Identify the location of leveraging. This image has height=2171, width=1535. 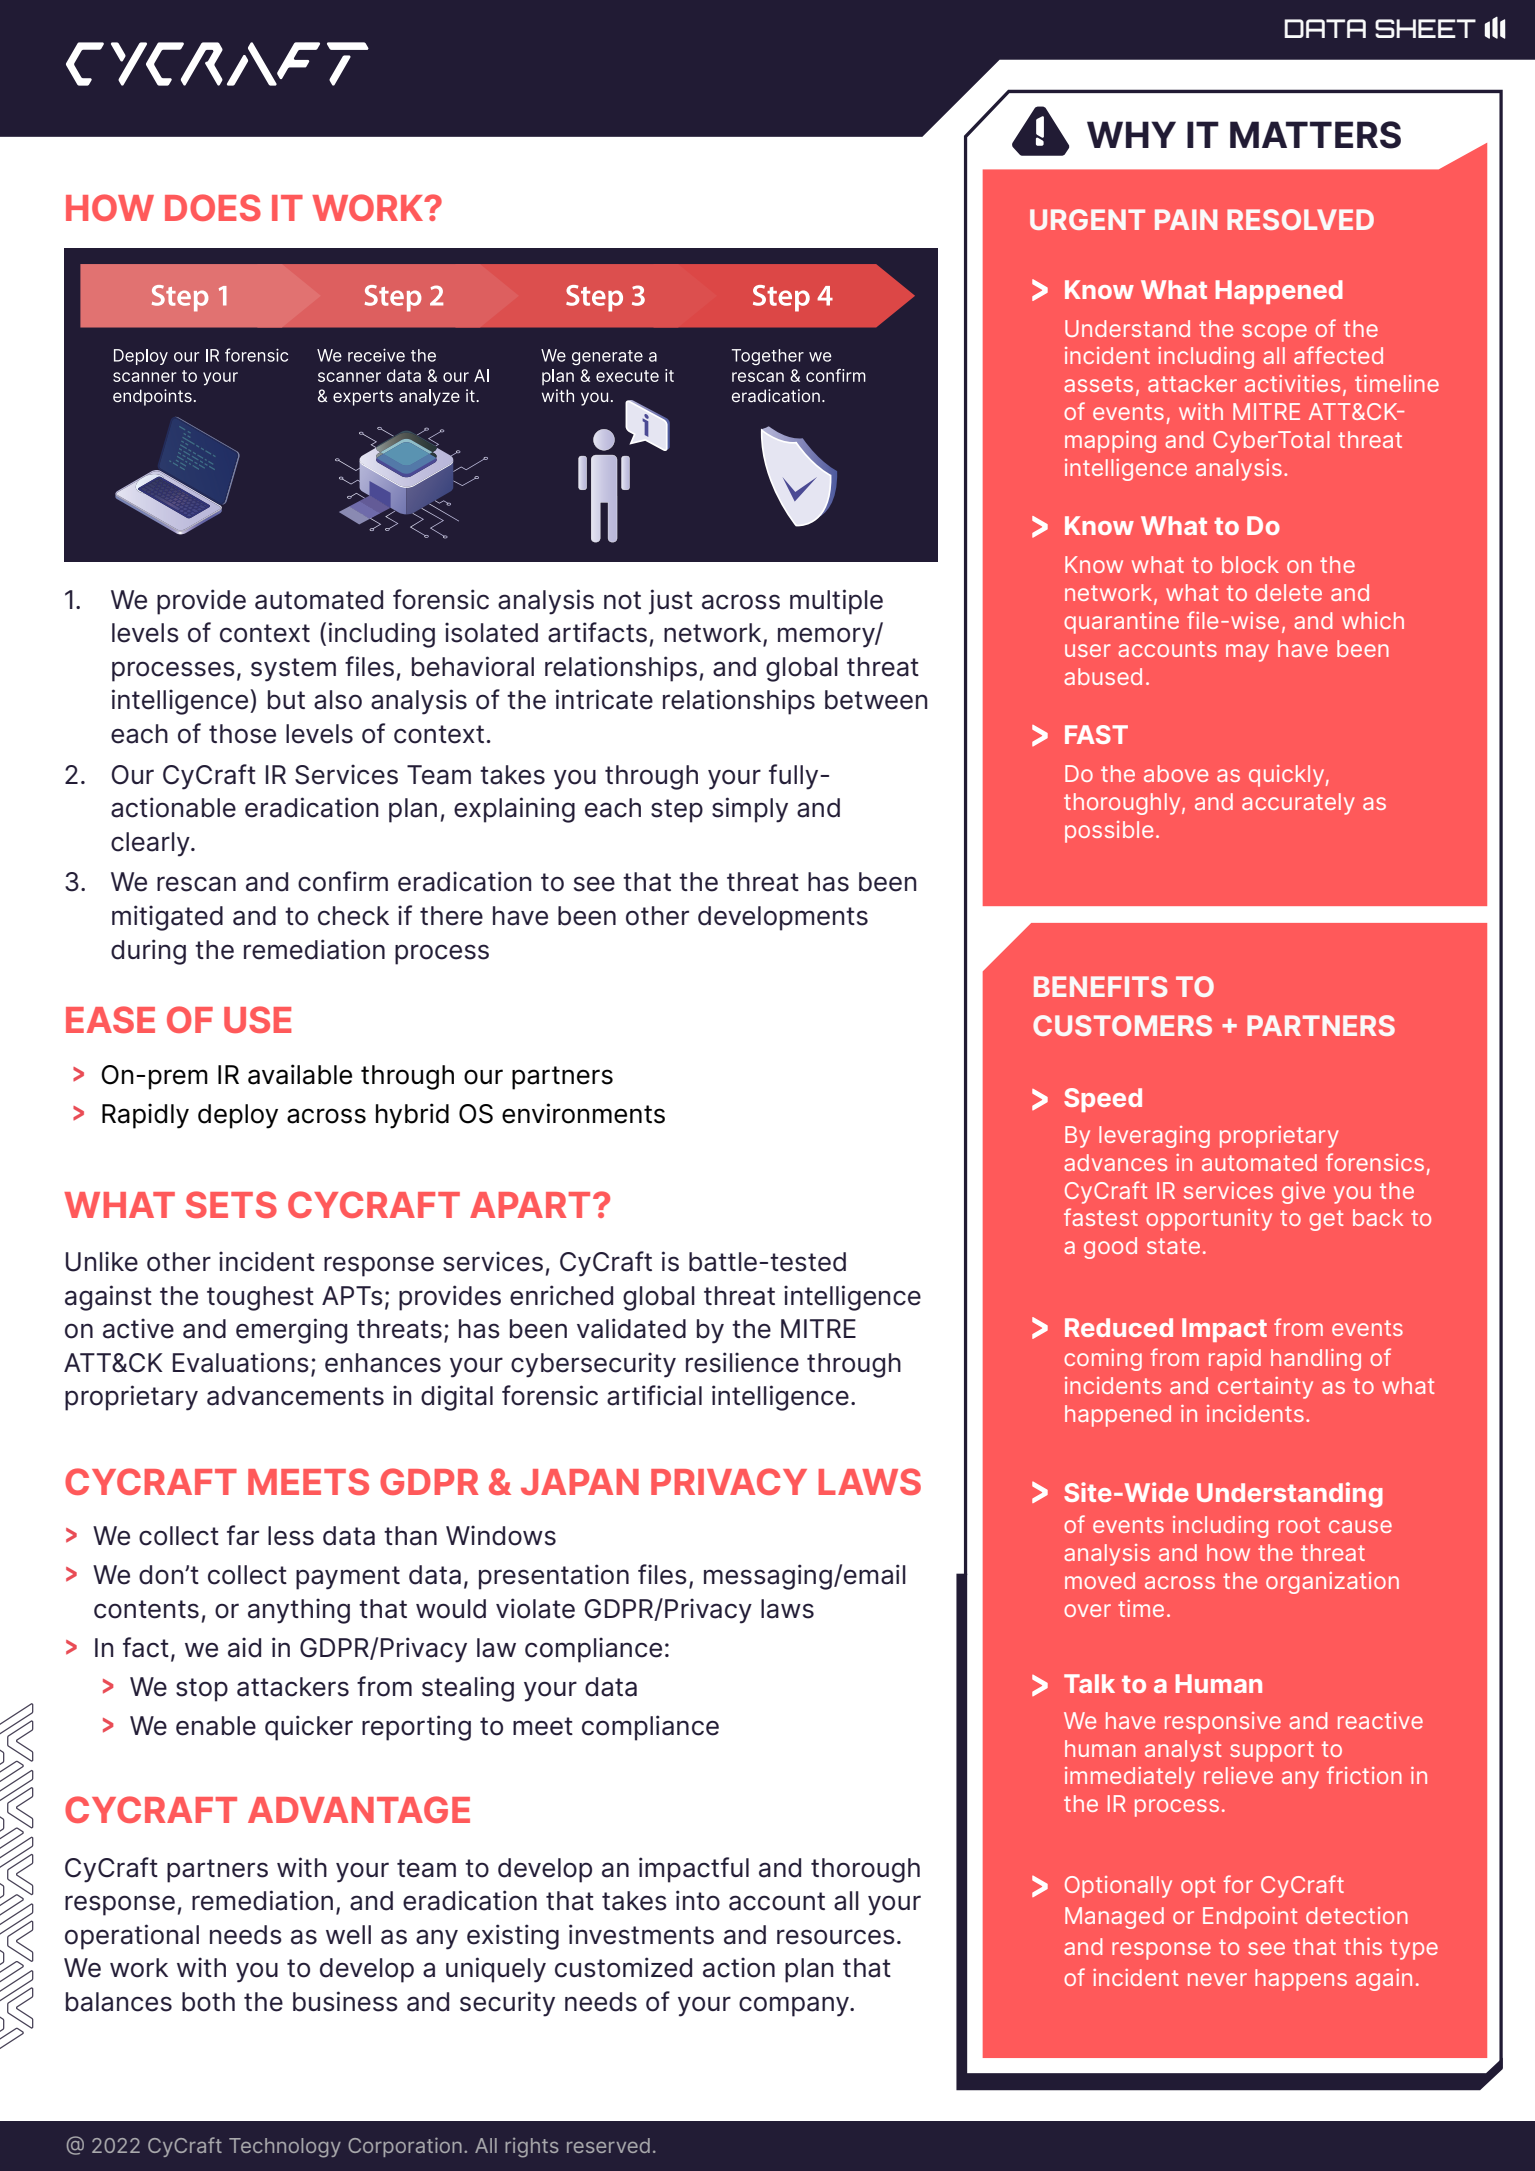
(1154, 1137).
